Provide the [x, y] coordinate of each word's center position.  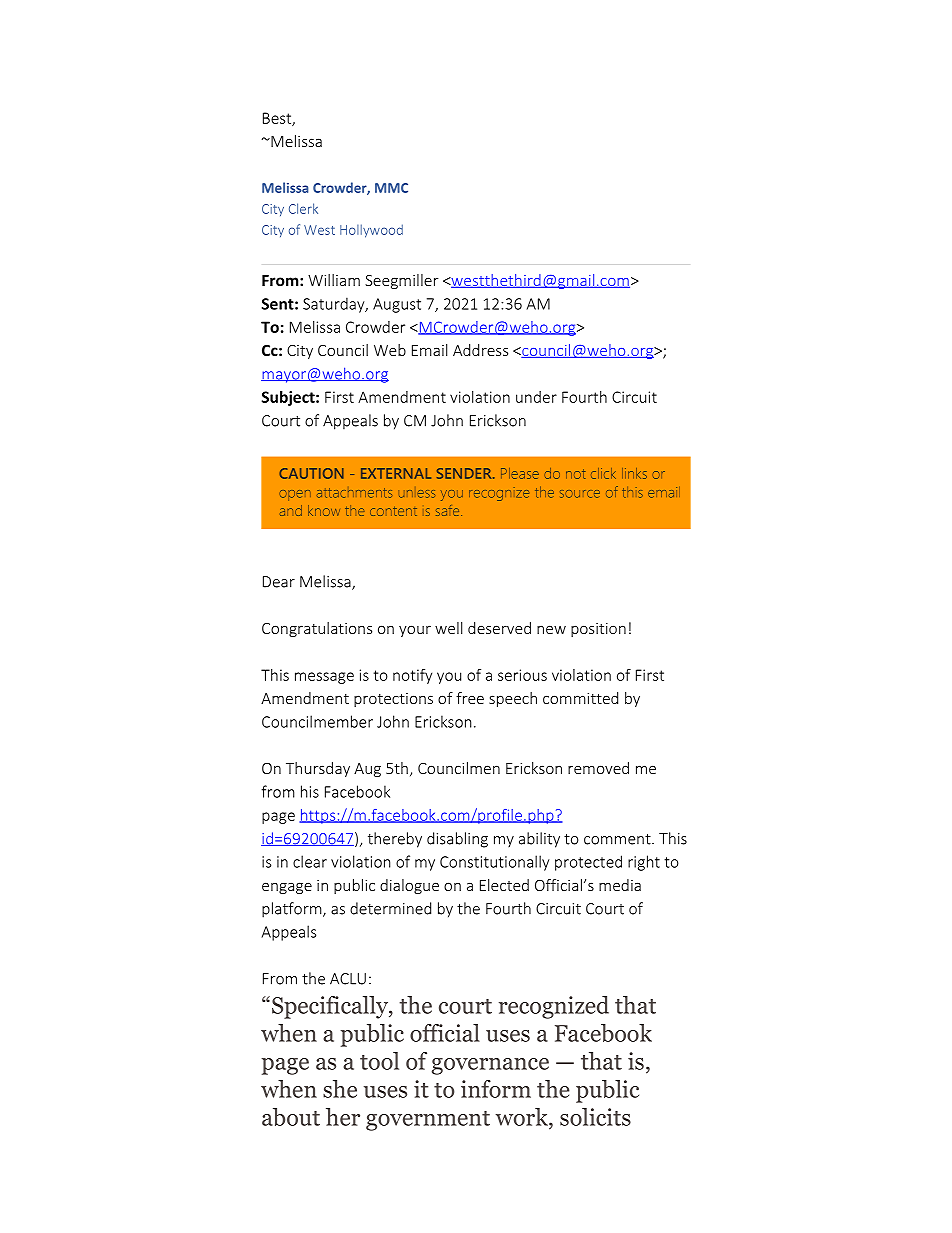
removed [598, 768]
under [536, 397]
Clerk [303, 208]
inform [496, 1089]
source [580, 494]
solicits [595, 1117]
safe [449, 510]
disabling [457, 840]
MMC [391, 188]
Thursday [318, 769]
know [324, 510]
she [340, 1089]
